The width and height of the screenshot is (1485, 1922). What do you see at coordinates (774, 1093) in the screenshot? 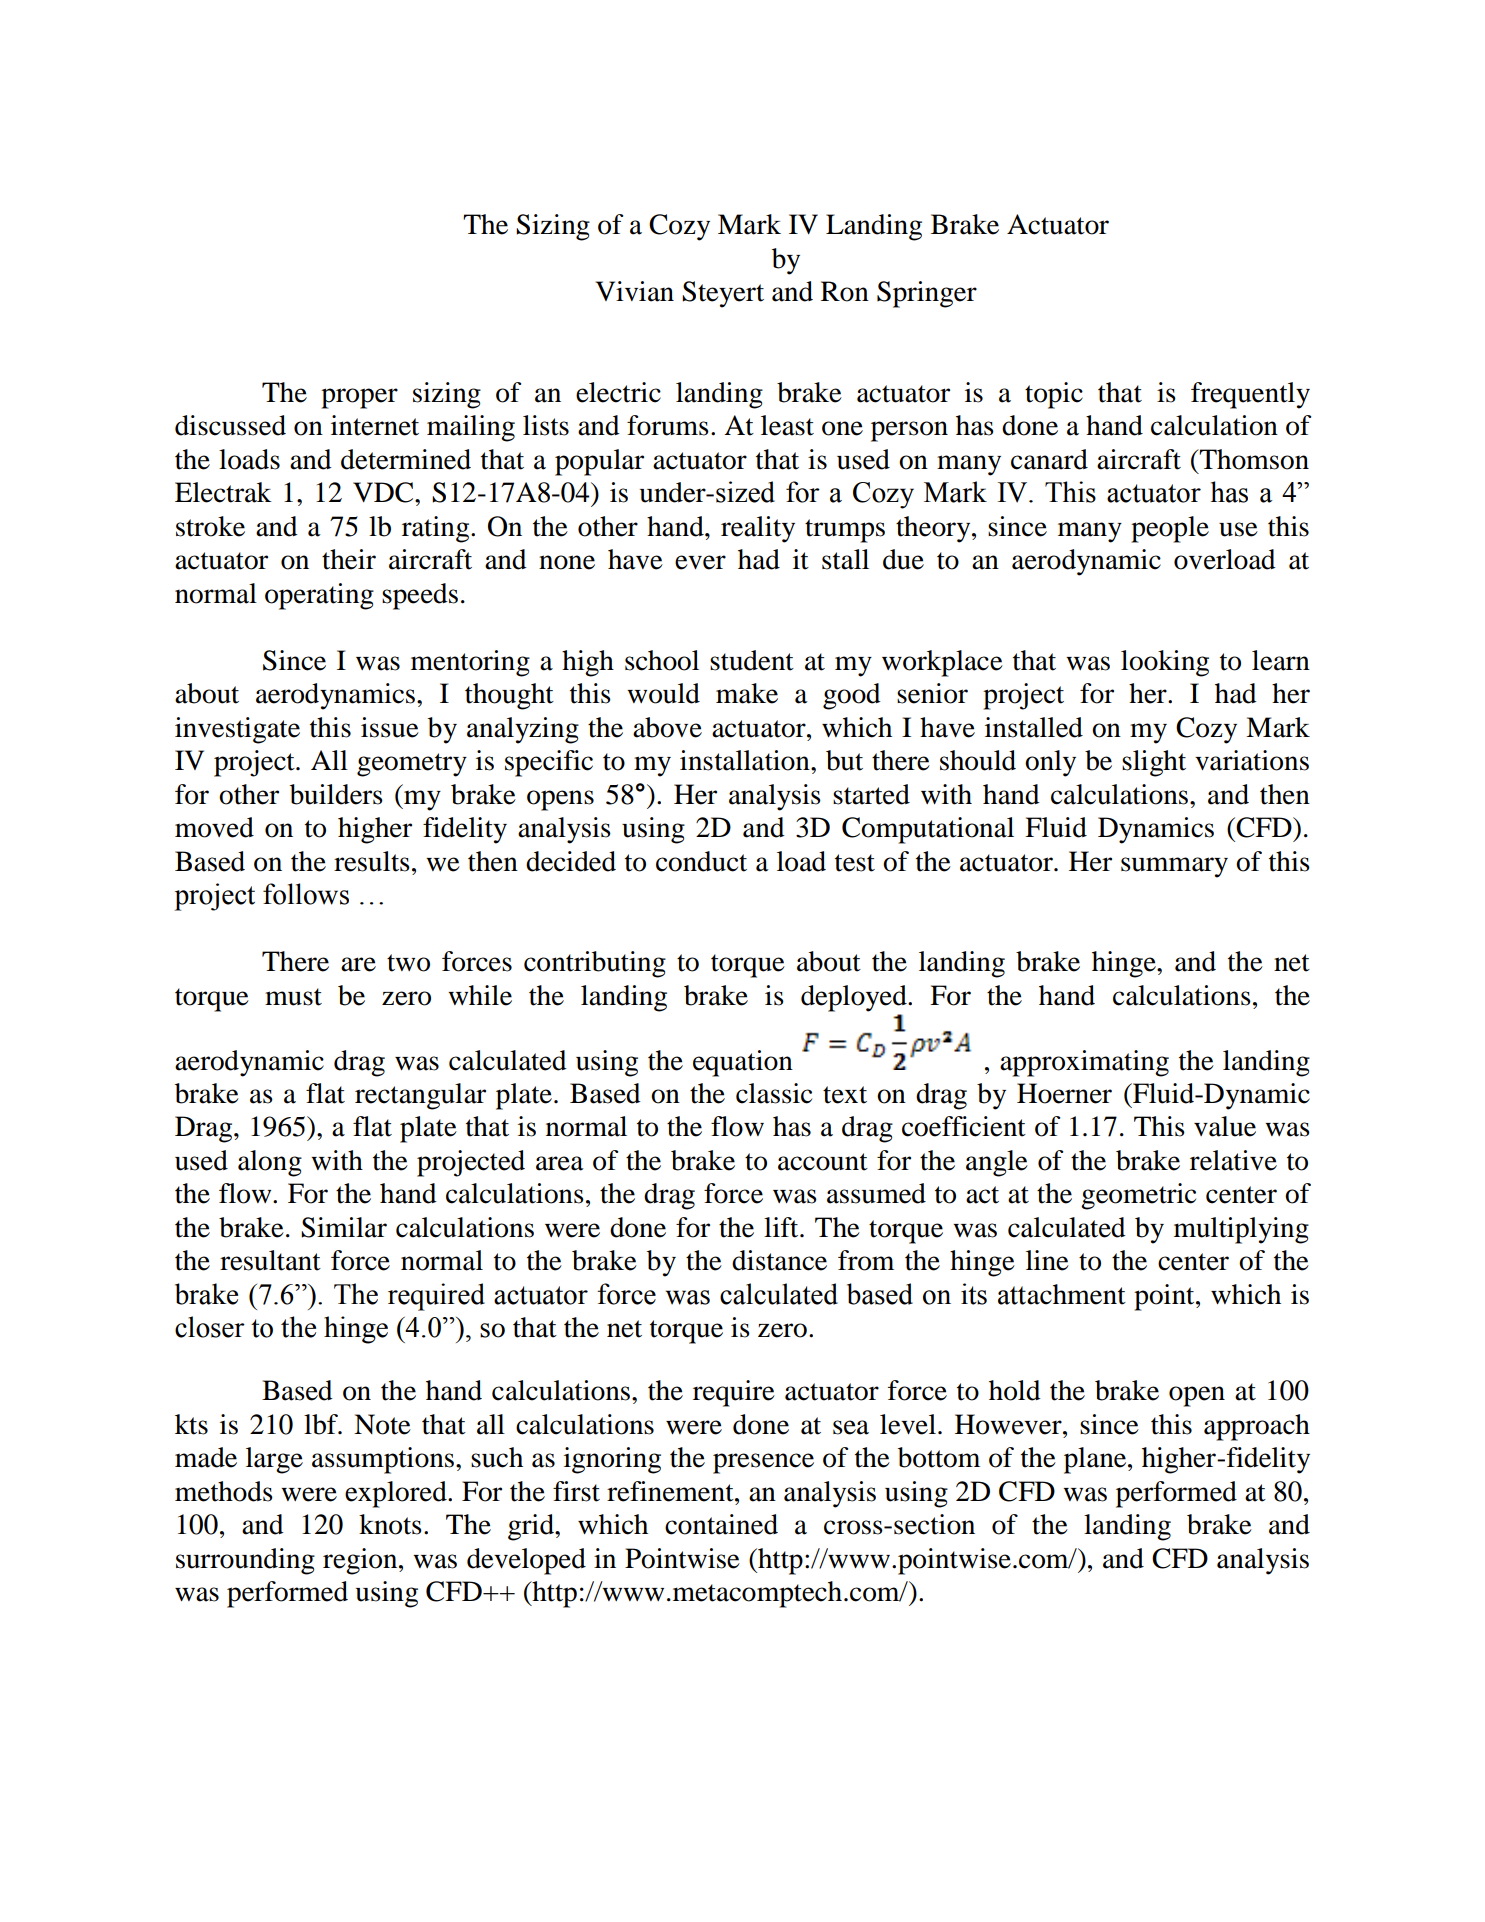
I see `classic` at bounding box center [774, 1093].
